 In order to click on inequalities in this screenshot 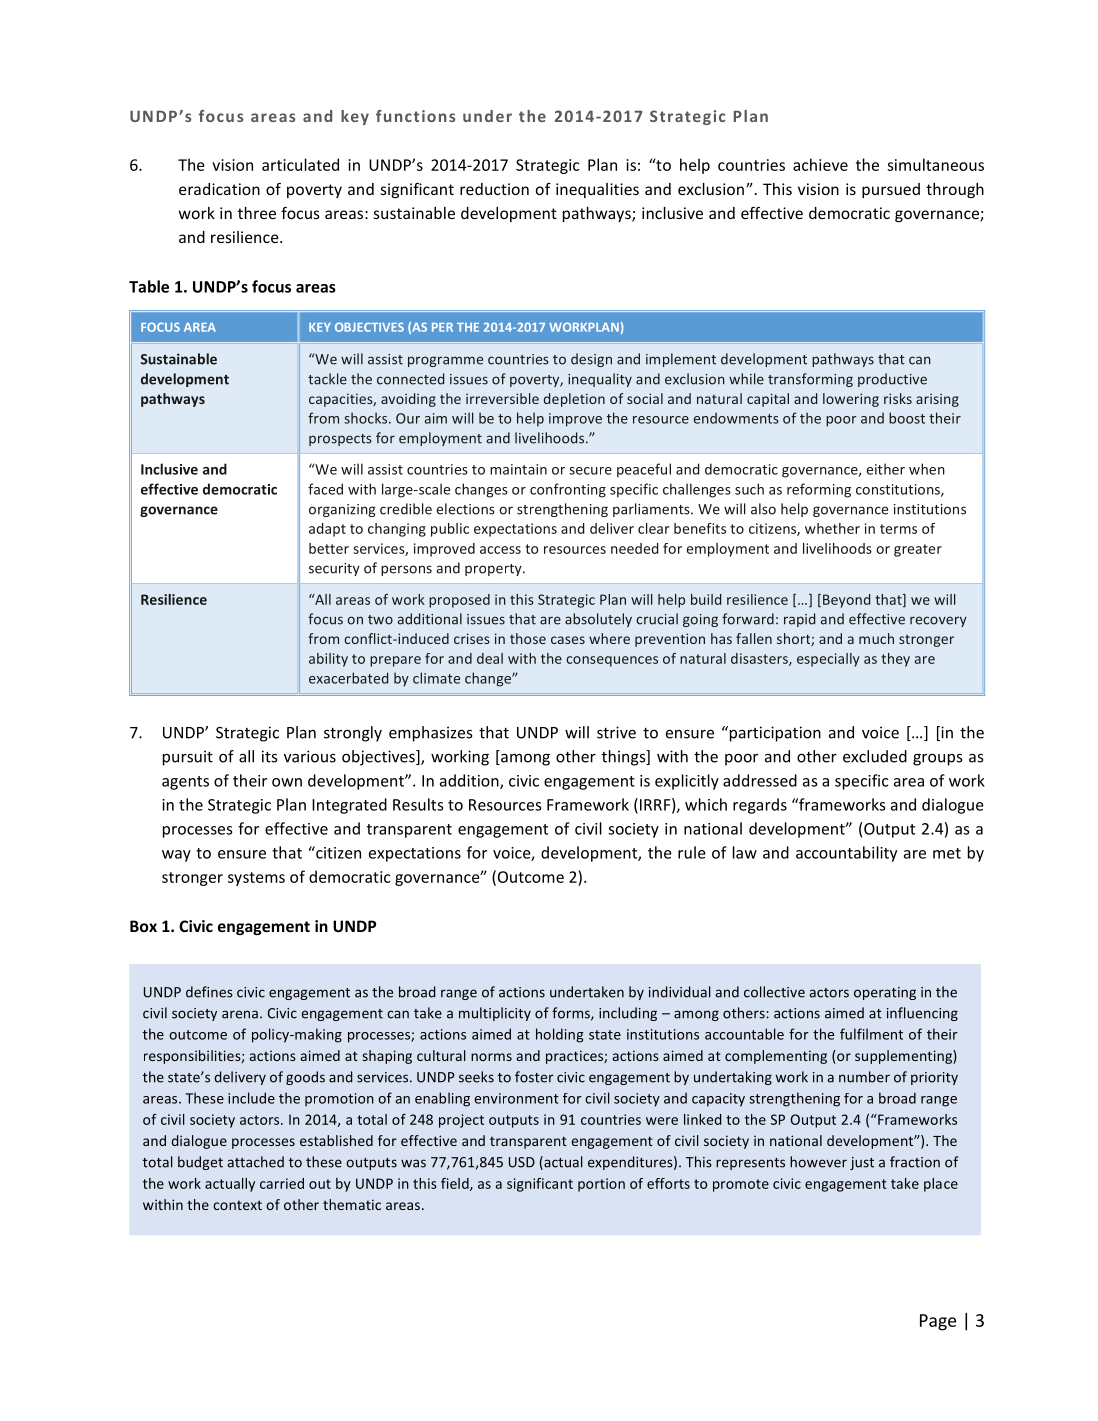, I will do `click(597, 190)`.
